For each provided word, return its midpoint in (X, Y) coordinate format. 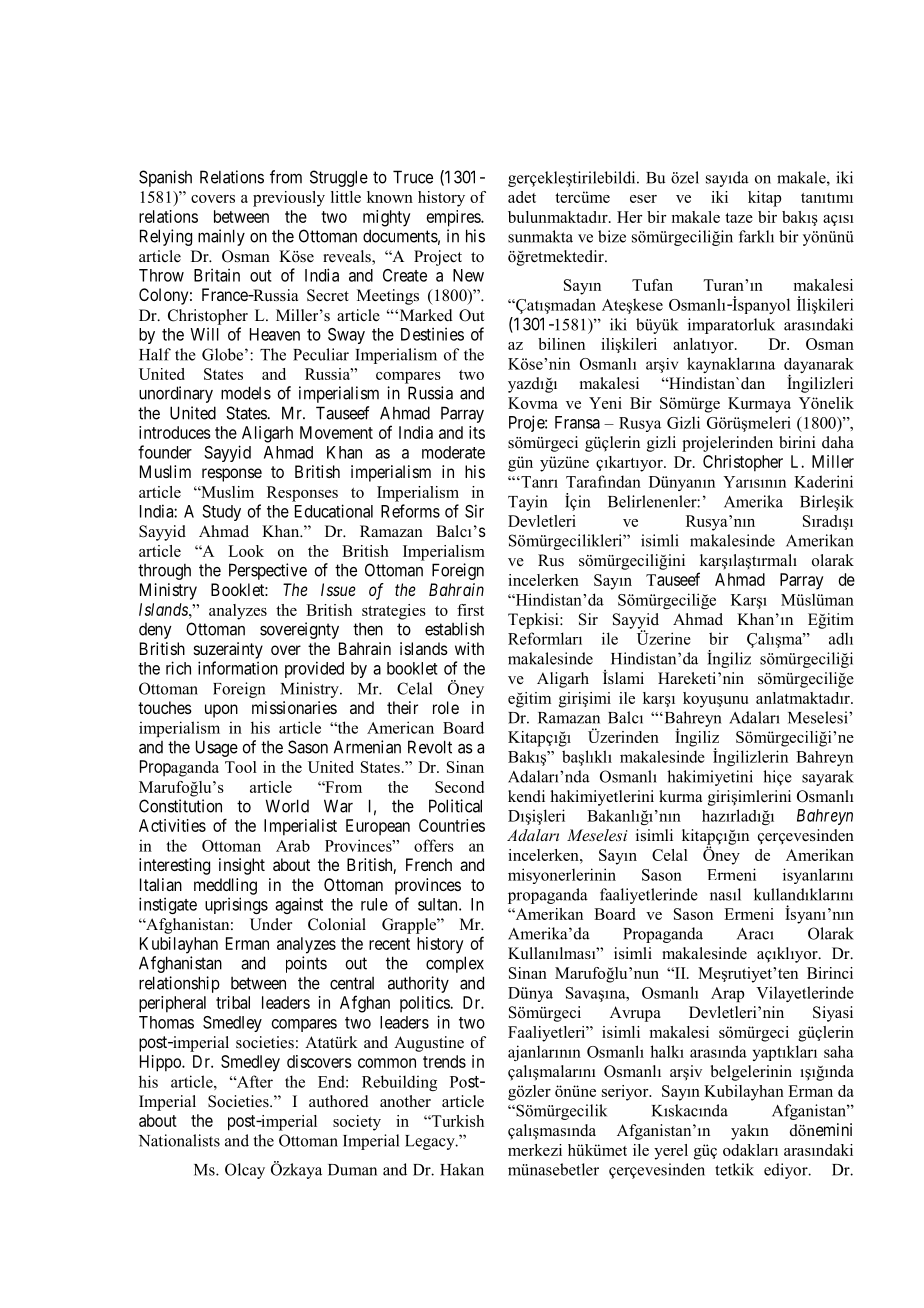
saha (839, 1051)
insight (242, 866)
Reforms (410, 511)
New (468, 275)
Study (221, 513)
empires (454, 218)
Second (459, 787)
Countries (452, 825)
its (477, 432)
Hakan (462, 1169)
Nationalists (179, 1140)
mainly (221, 237)
